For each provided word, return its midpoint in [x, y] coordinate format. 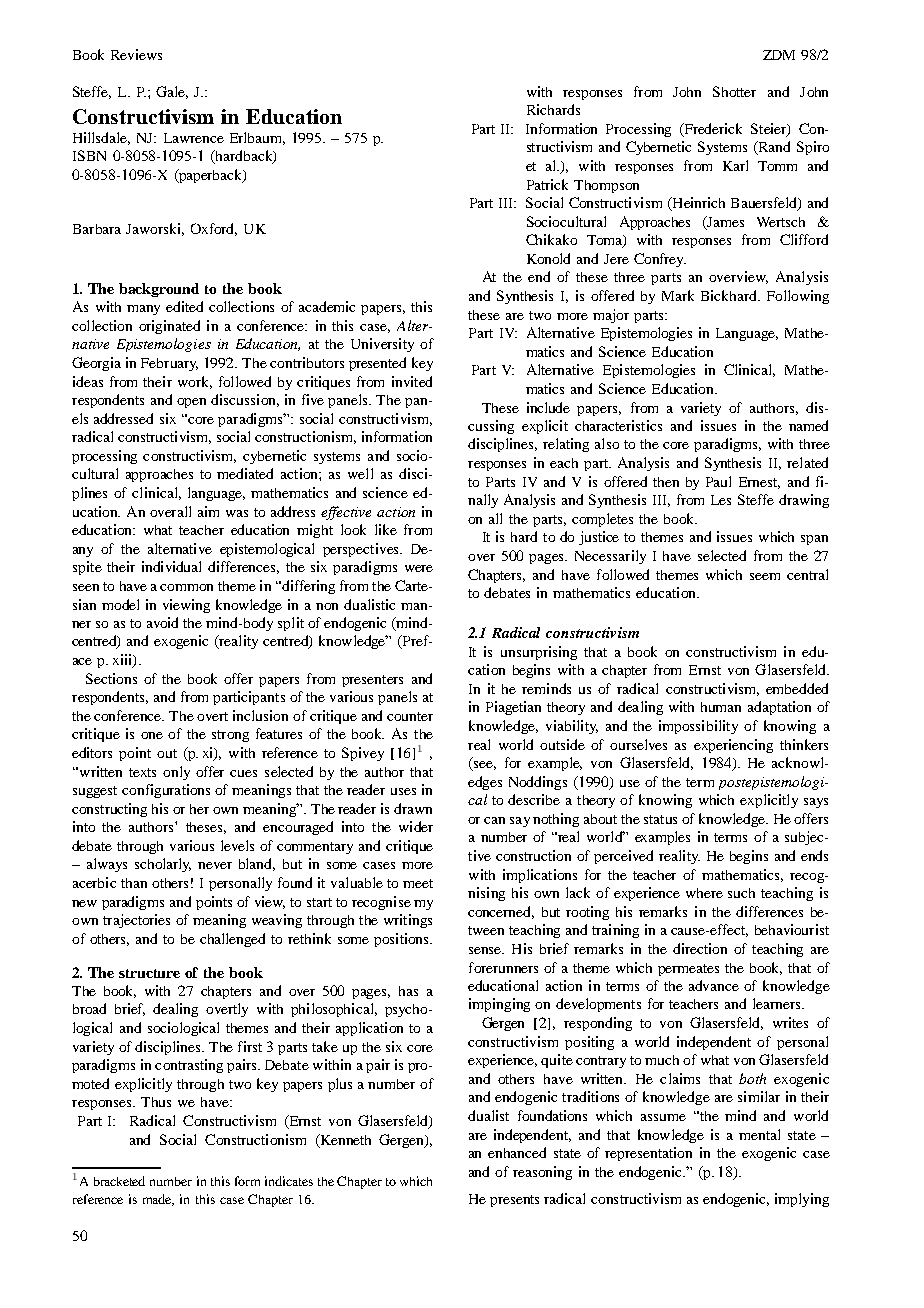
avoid [162, 622]
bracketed [119, 1181]
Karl [735, 165]
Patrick [547, 184]
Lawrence [194, 138]
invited [412, 381]
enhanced [517, 1152]
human [721, 707]
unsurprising [539, 653]
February [169, 364]
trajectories [136, 921]
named [808, 425]
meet [418, 883]
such [741, 893]
